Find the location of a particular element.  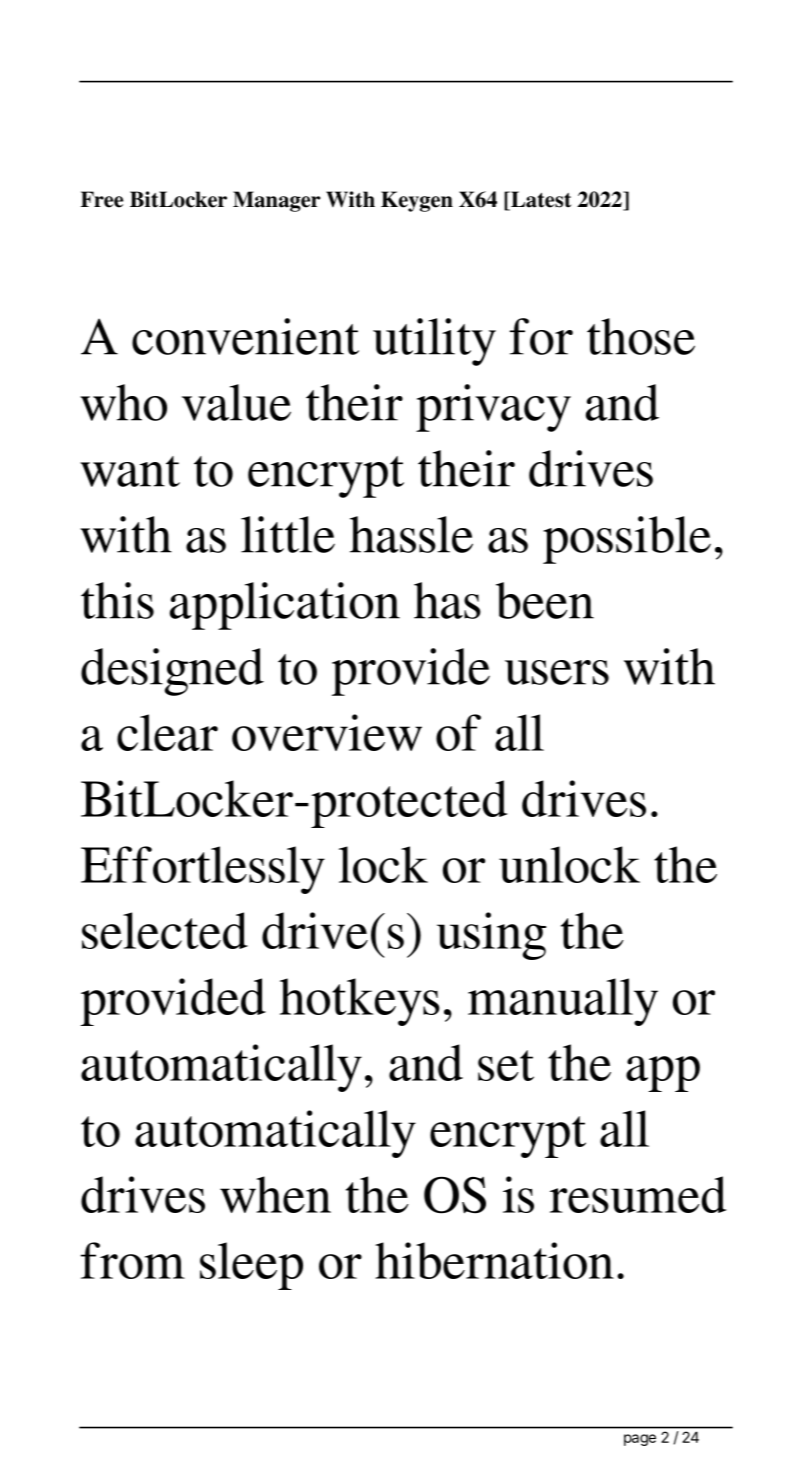

users is located at coordinates (557, 672).
